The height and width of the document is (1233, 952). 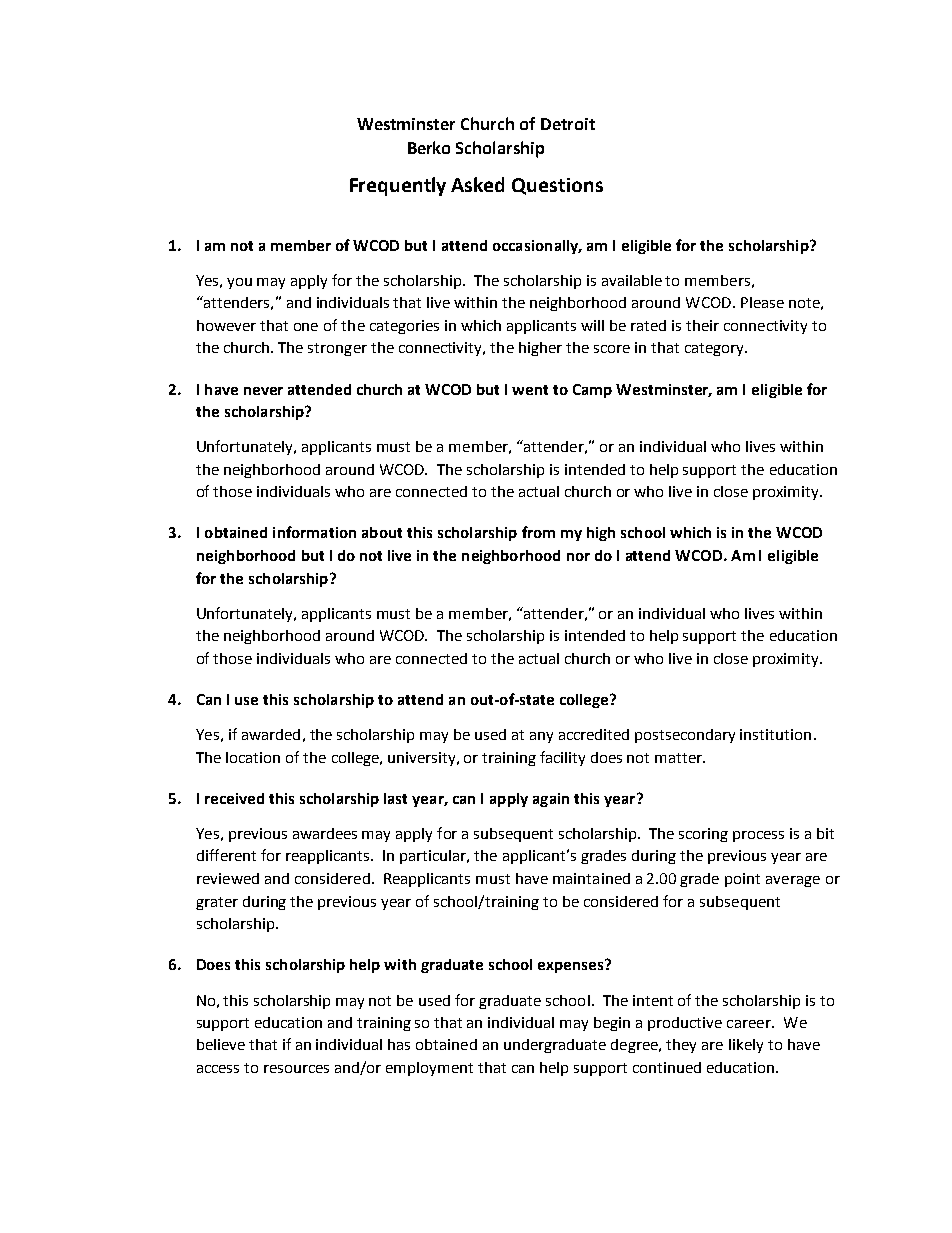 I want to click on again, so click(x=551, y=800).
